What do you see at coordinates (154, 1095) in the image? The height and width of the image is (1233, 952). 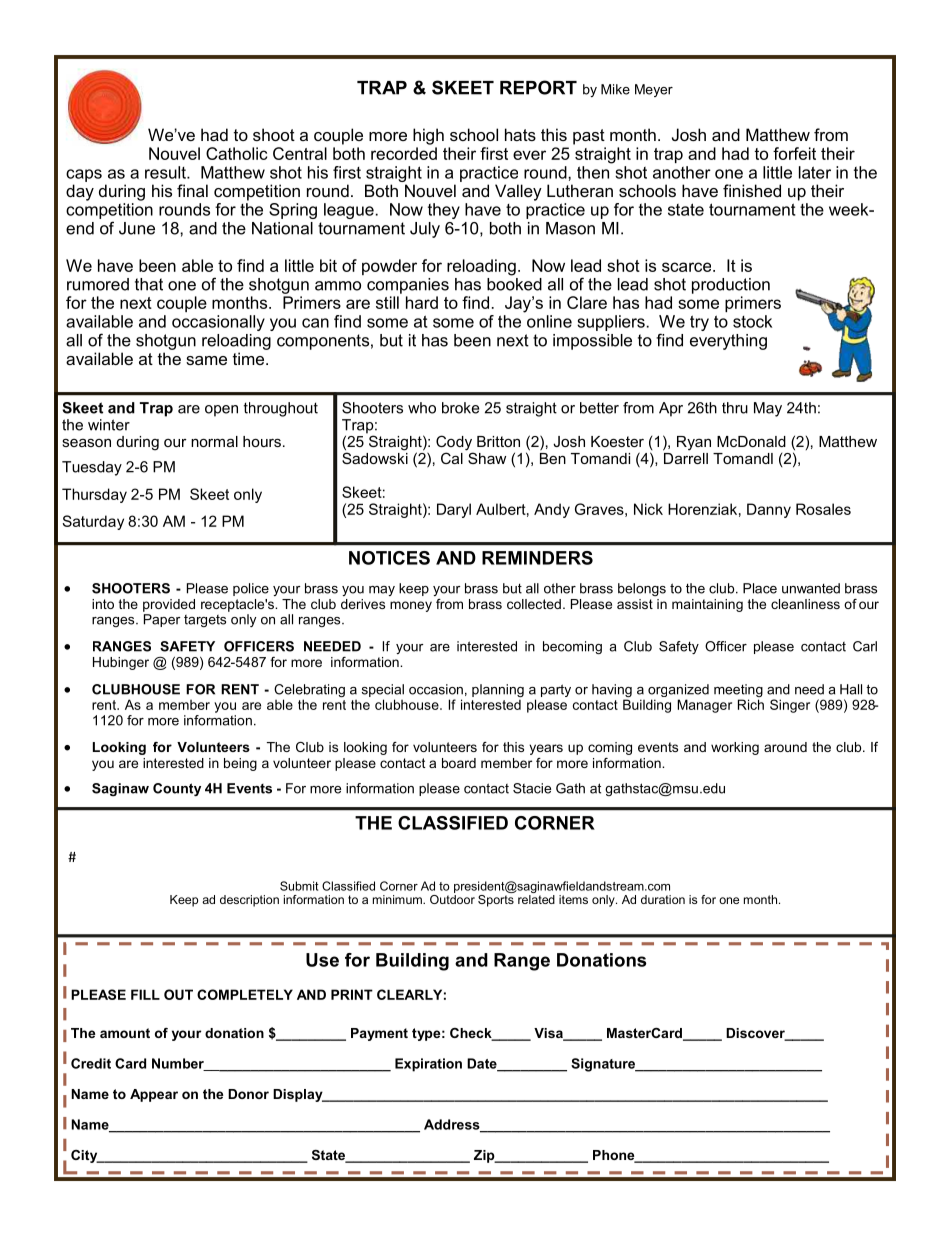 I see `Appear` at bounding box center [154, 1095].
